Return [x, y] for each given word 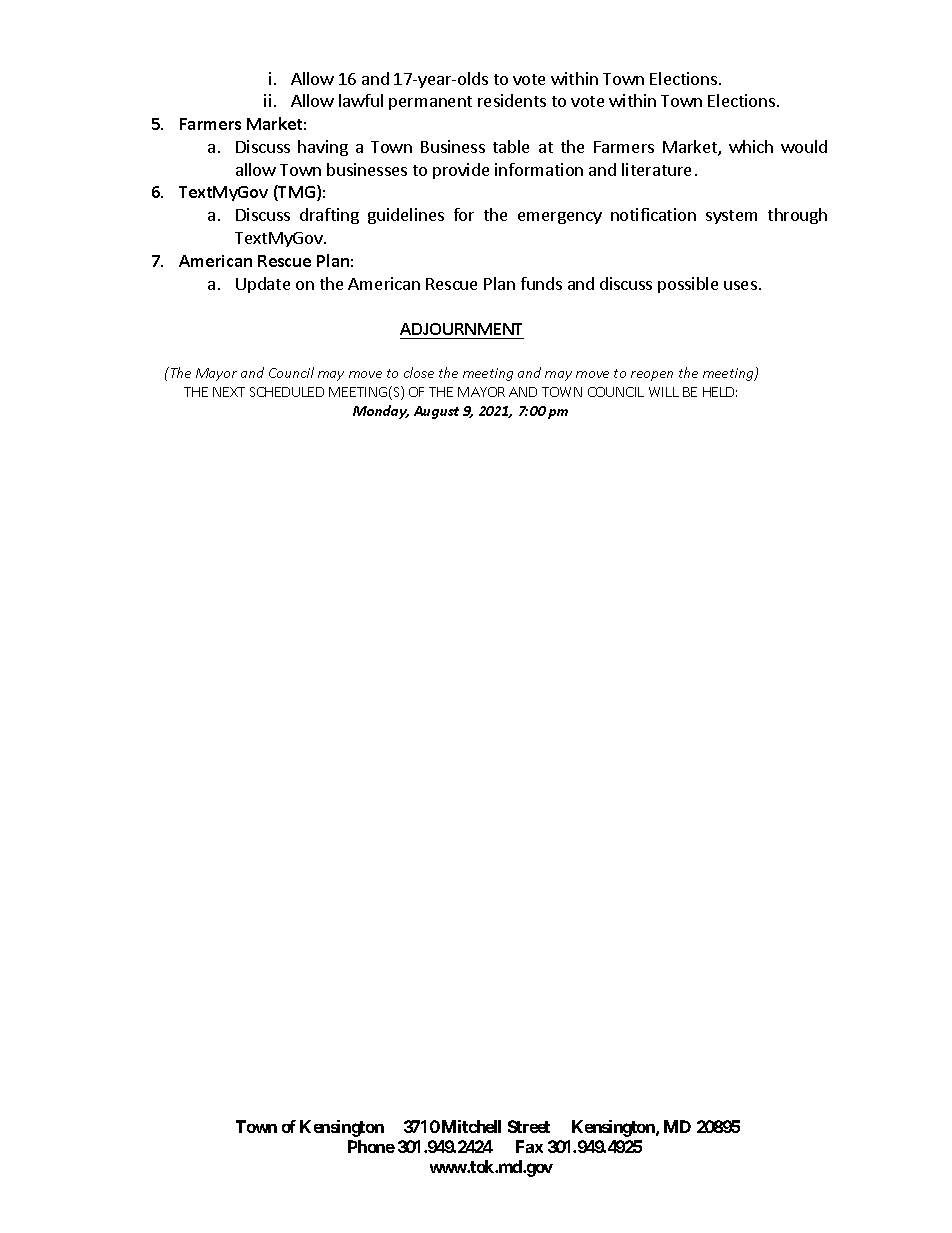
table [511, 146]
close [419, 372]
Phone [371, 1146]
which [751, 146]
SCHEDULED [287, 392]
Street [529, 1126]
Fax [529, 1146]
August [436, 412]
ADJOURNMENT [462, 331]
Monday [381, 412]
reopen [652, 376]
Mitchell [471, 1126]
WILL [664, 392]
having [323, 148]
